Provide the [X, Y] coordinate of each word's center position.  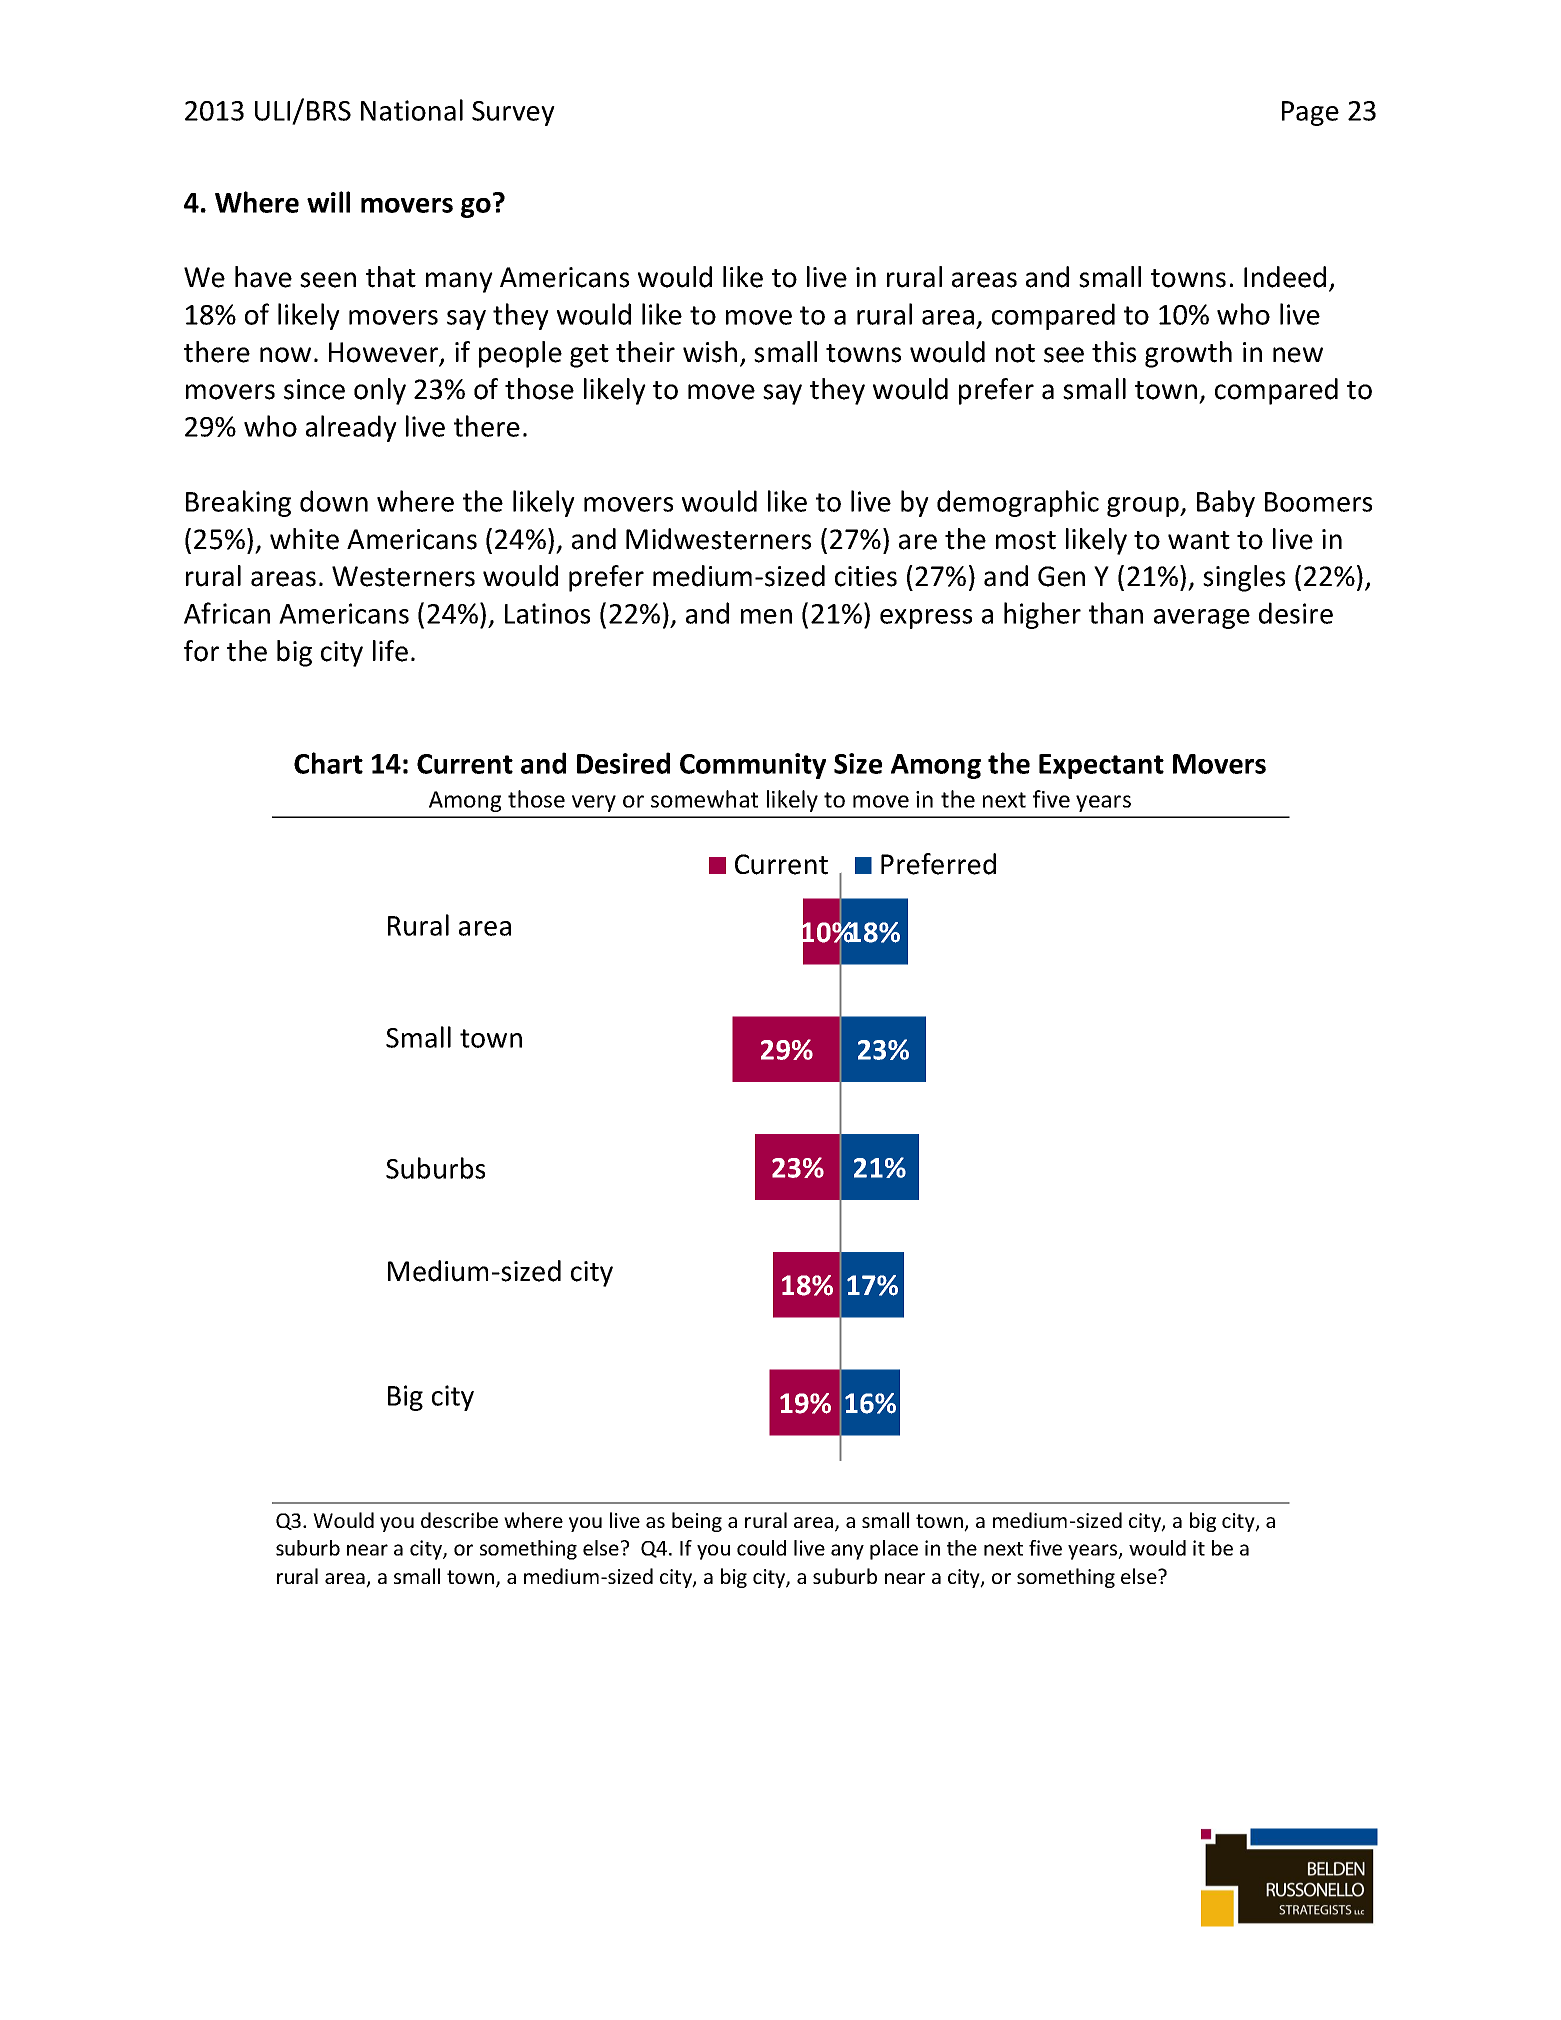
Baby [1226, 503]
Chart [328, 763]
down [334, 501]
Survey [513, 113]
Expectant [1101, 766]
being [697, 1522]
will [328, 202]
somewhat [704, 799]
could [761, 1548]
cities [866, 576]
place [894, 1550]
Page [1310, 113]
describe [459, 1520]
